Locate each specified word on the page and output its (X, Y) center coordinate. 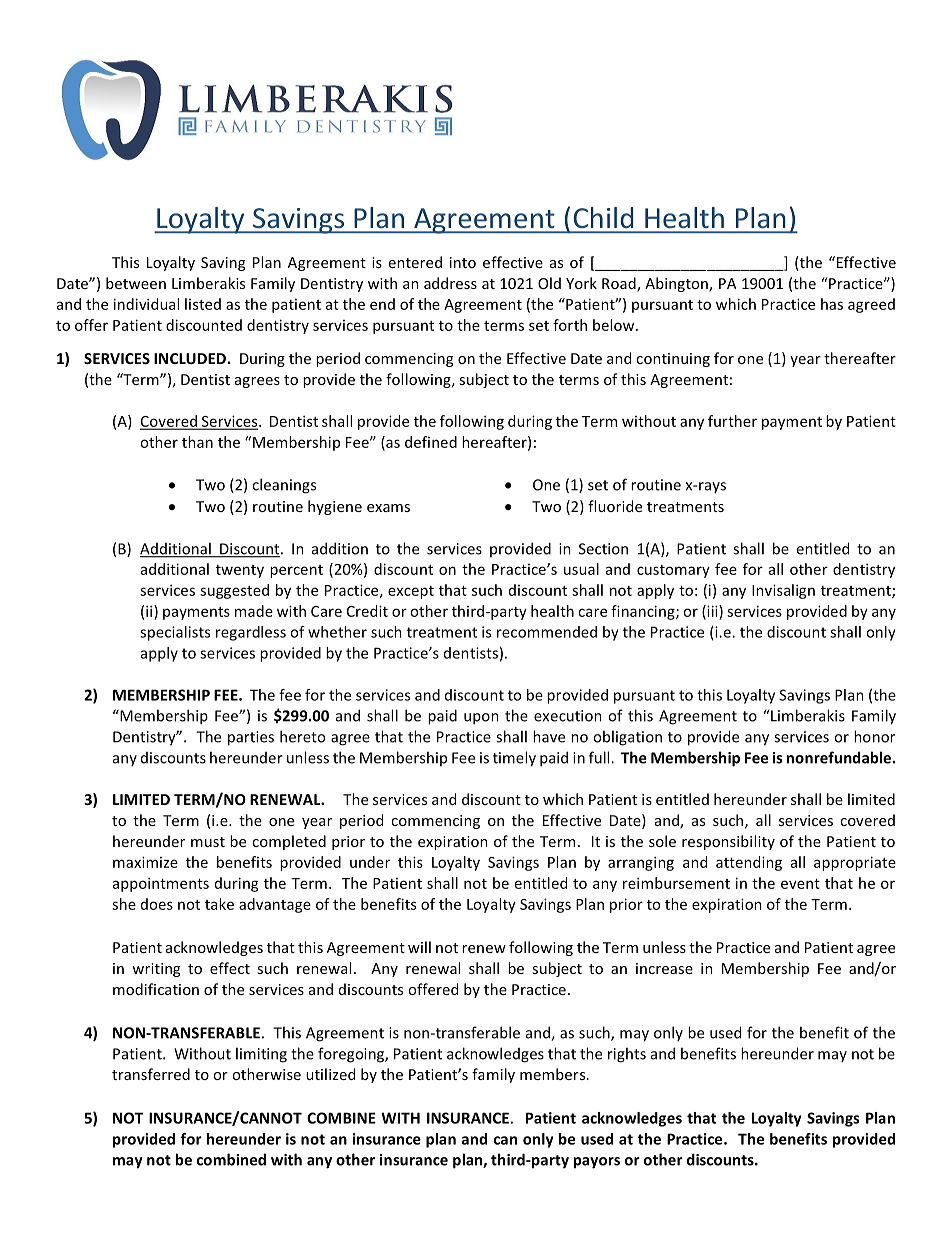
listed (203, 304)
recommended (547, 632)
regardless (251, 633)
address (450, 283)
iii (712, 612)
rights (627, 1055)
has (832, 304)
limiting (261, 1055)
